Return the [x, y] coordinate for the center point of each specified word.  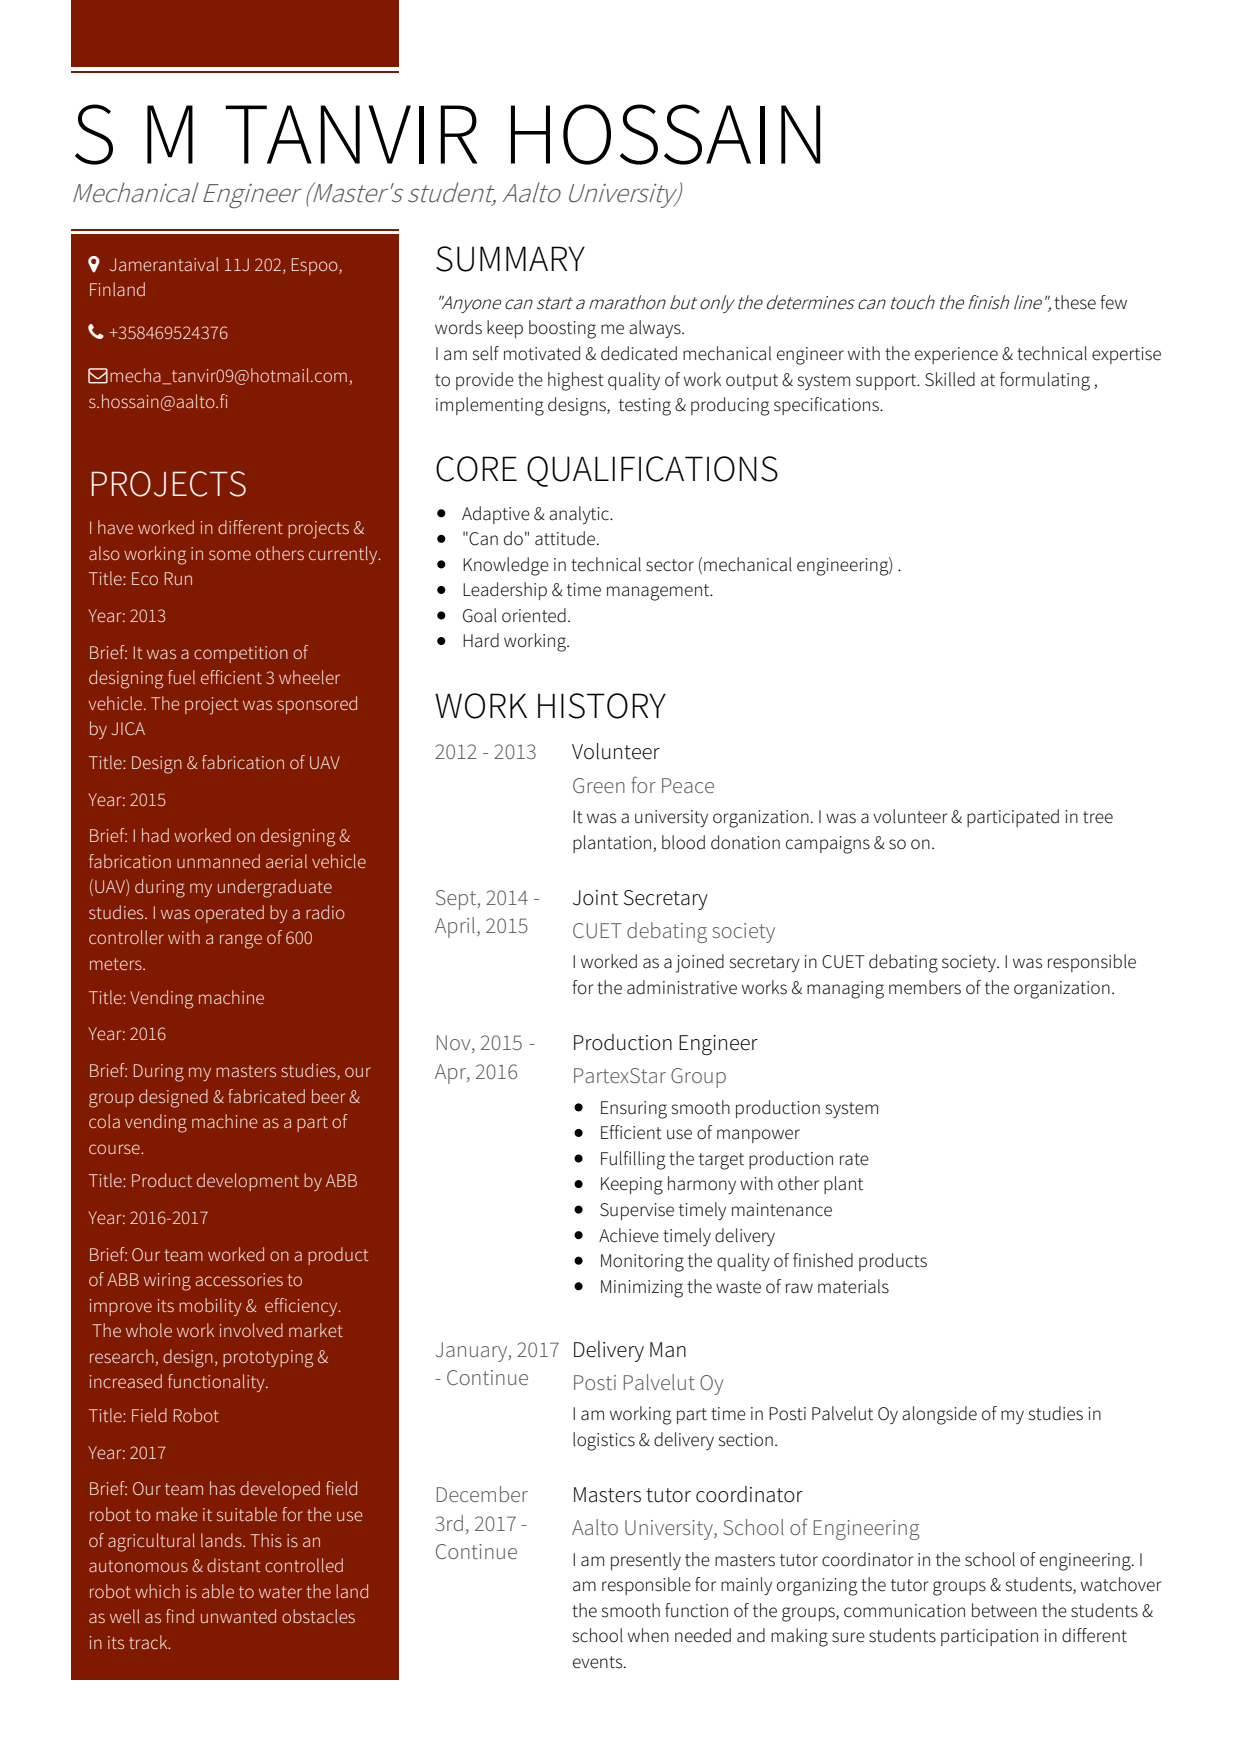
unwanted [238, 1616]
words [458, 327]
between [1004, 1610]
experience [956, 355]
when [648, 1635]
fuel [181, 677]
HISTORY [602, 706]
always [656, 329]
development [248, 1182]
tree [1098, 817]
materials [853, 1286]
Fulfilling [633, 1160]
